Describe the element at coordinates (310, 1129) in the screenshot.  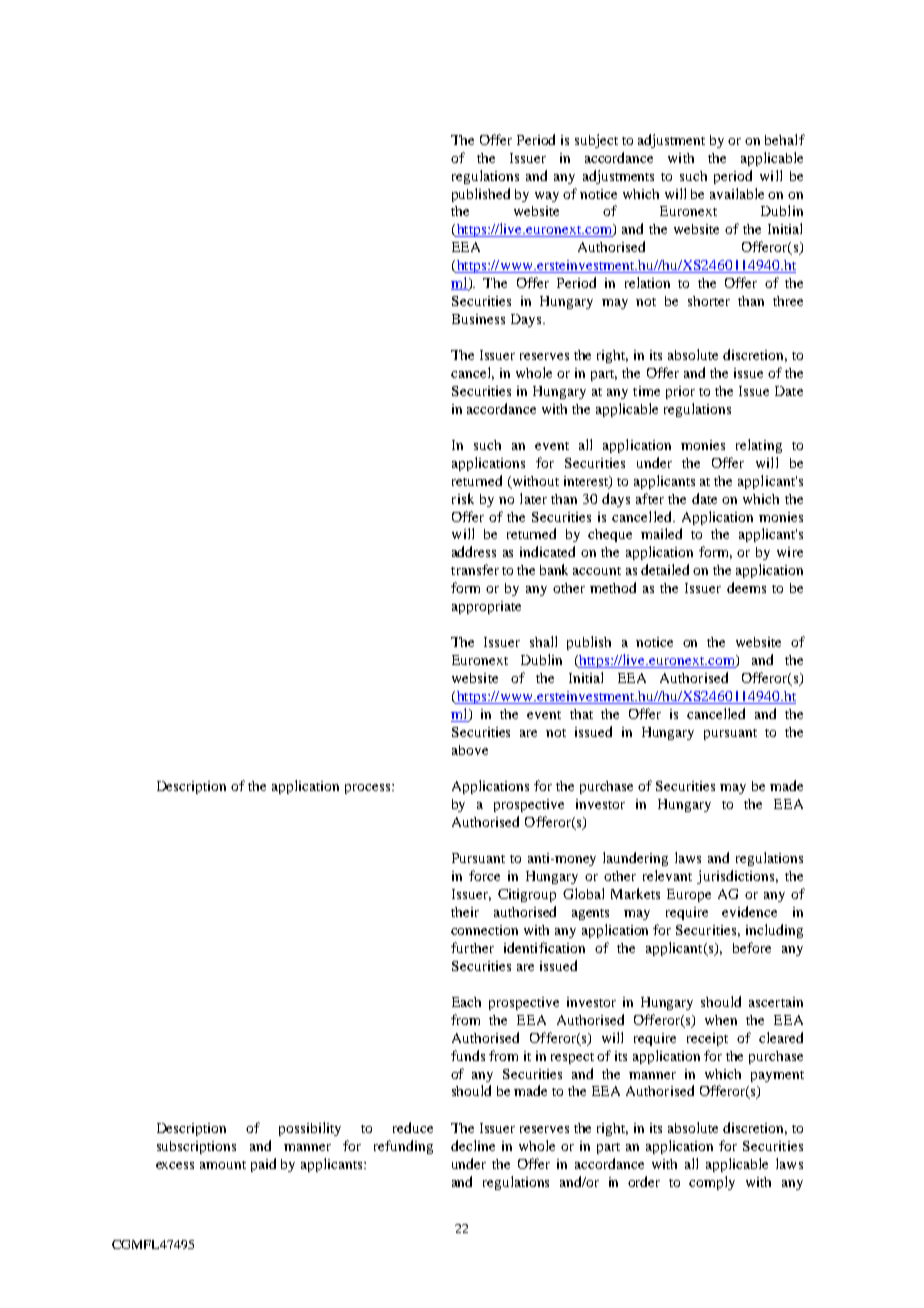
I see `possibility` at that location.
